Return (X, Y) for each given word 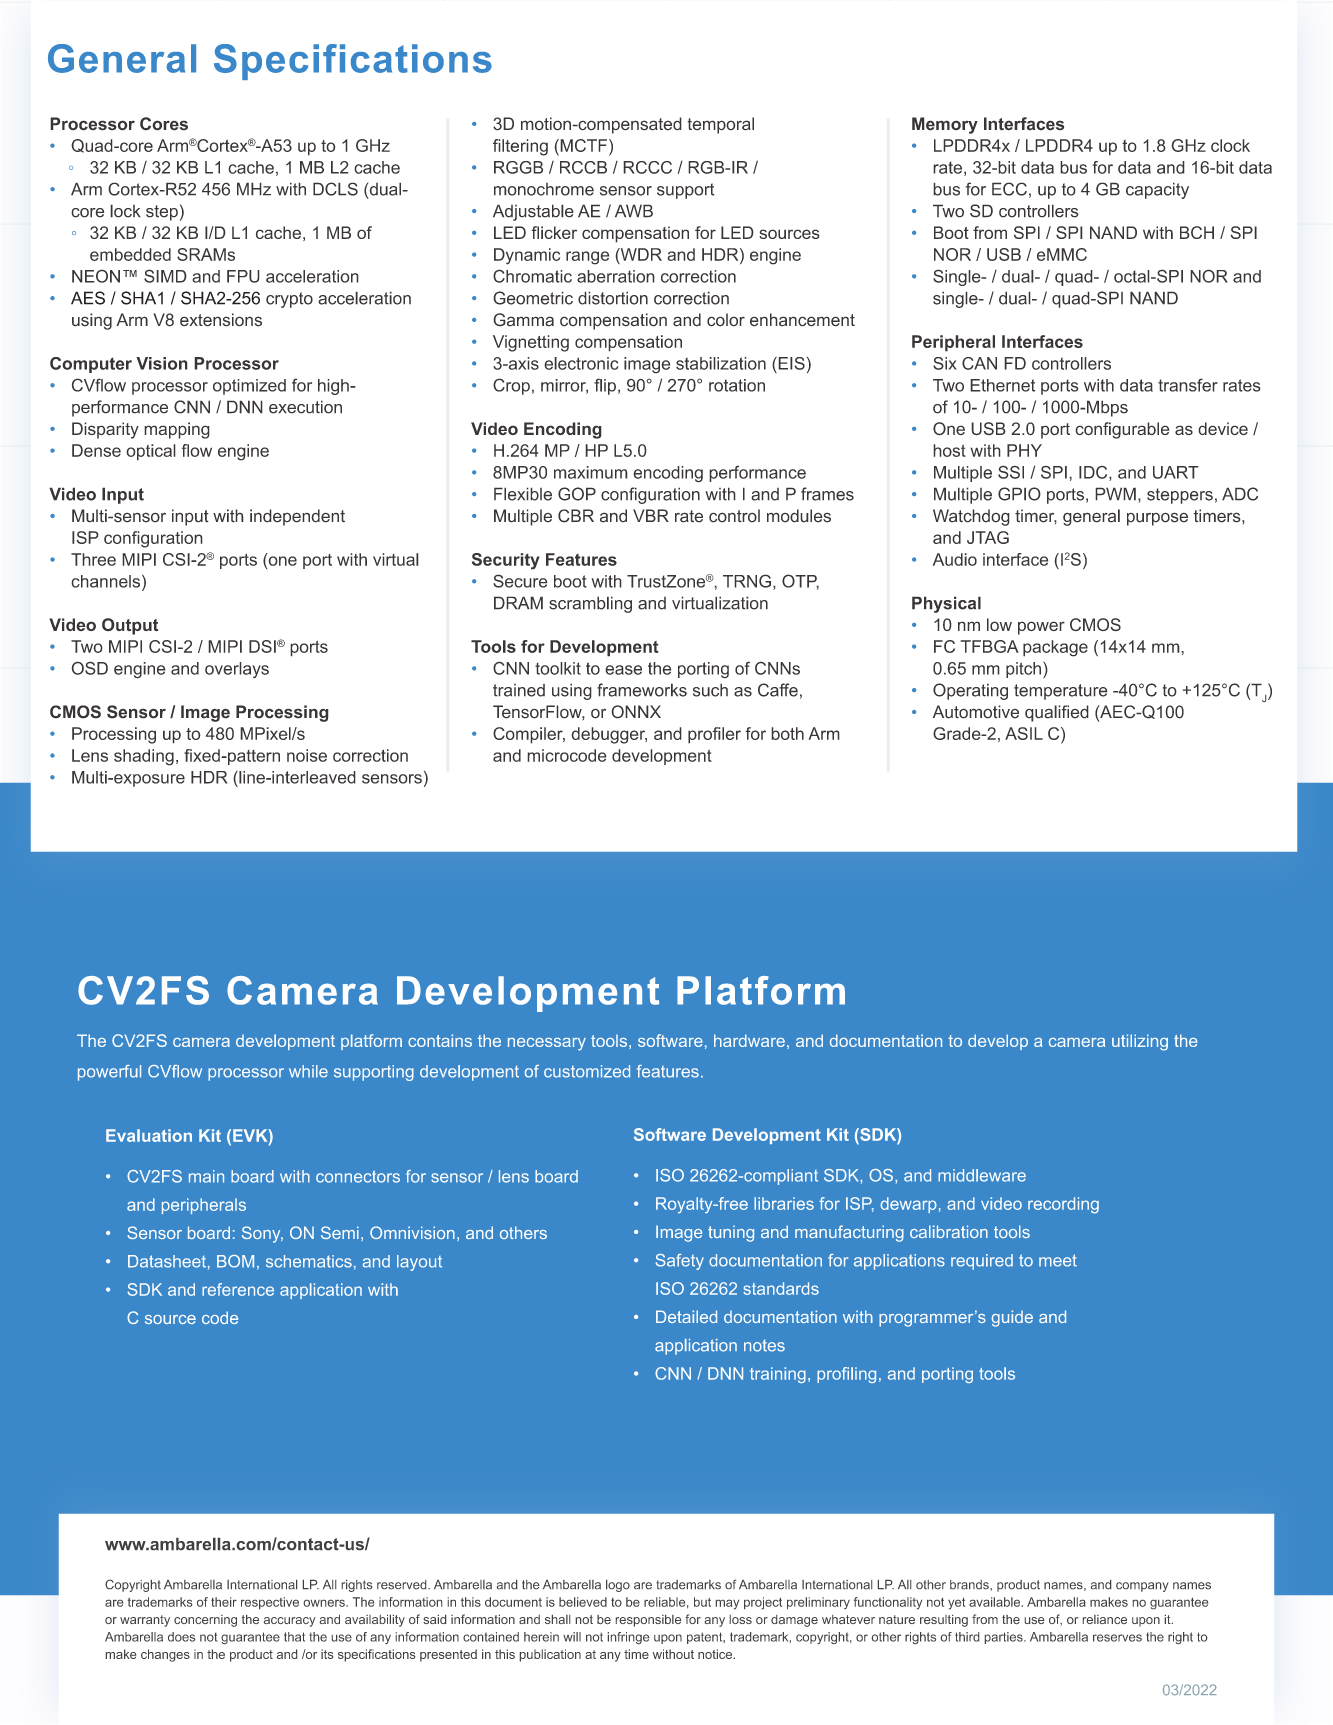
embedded (130, 254)
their (224, 1602)
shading (144, 757)
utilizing (1140, 1042)
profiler (714, 735)
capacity (1157, 190)
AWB (634, 211)
